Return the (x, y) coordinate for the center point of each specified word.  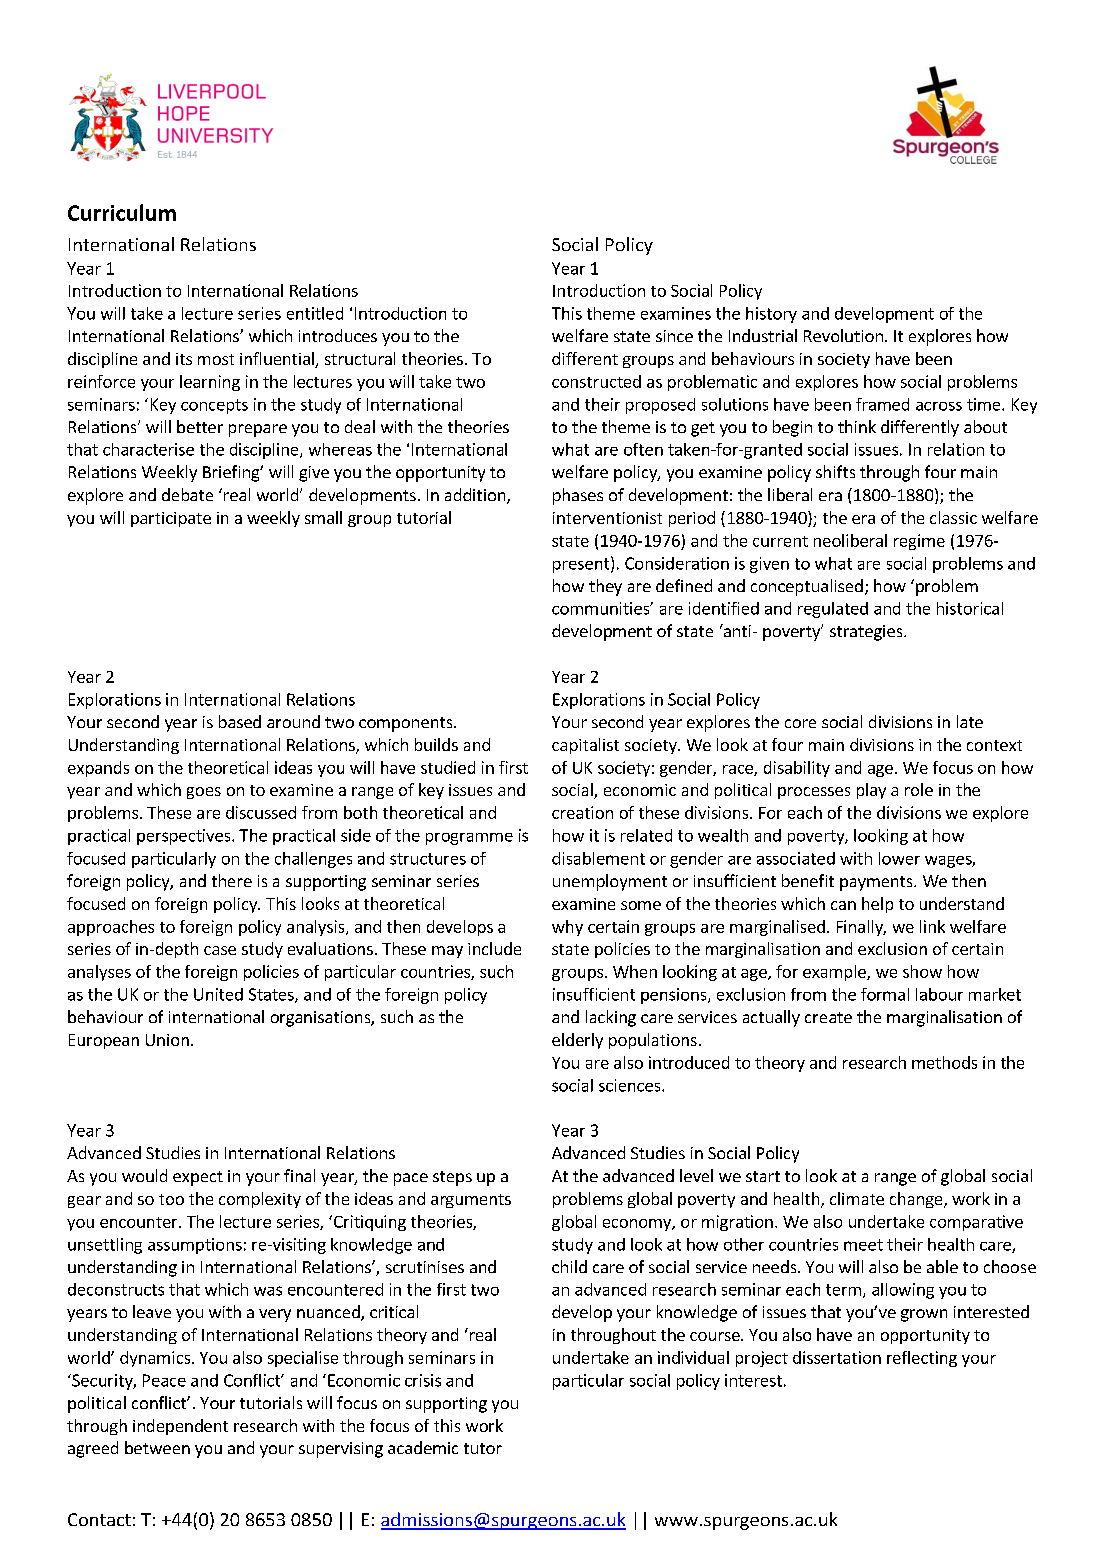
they (605, 587)
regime (919, 542)
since (674, 336)
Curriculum (122, 212)
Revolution (843, 335)
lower (899, 858)
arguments (471, 1201)
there (232, 880)
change (917, 1200)
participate (171, 519)
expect (198, 1178)
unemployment (610, 882)
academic (423, 1447)
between (157, 1447)
